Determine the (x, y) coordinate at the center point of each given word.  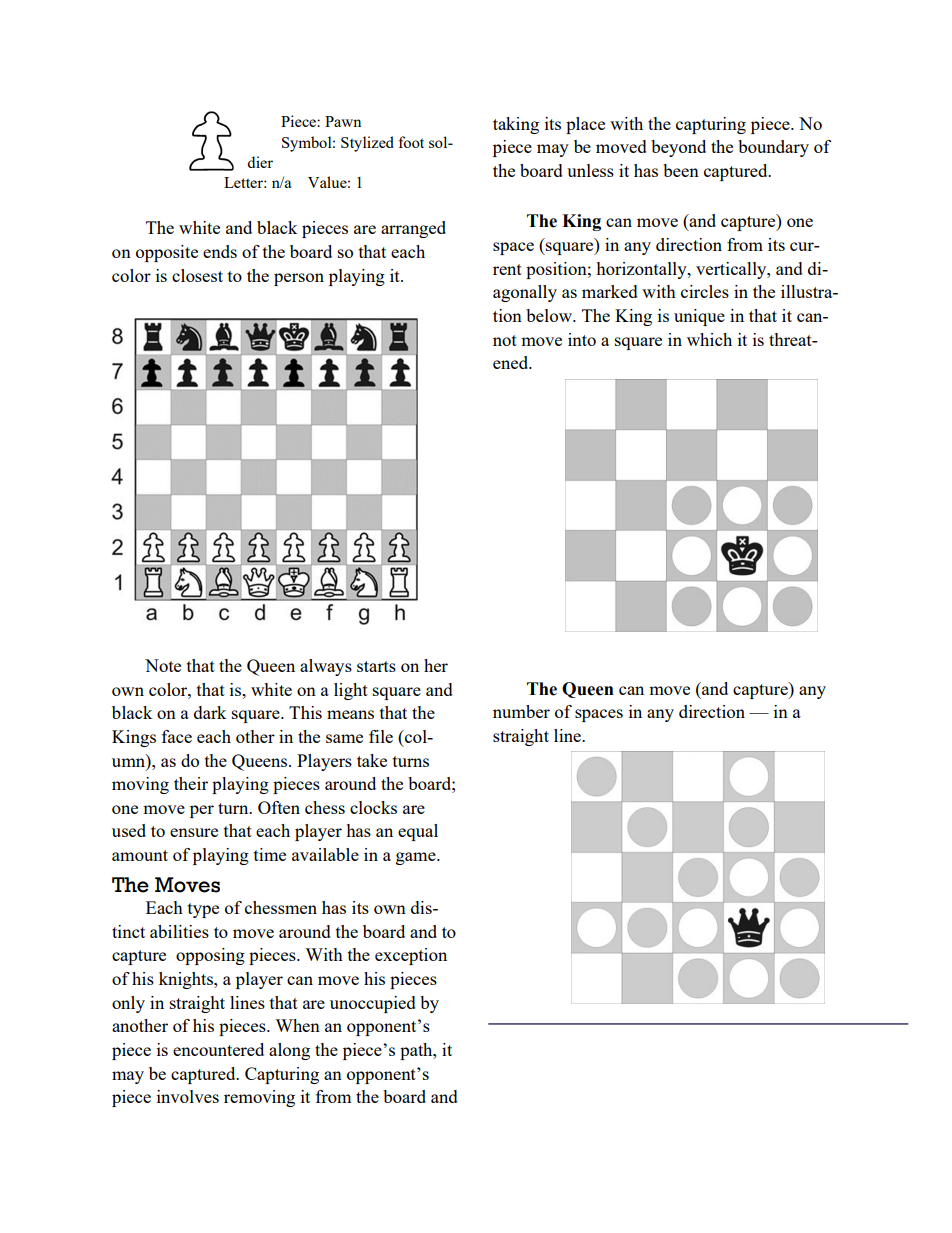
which (709, 339)
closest (197, 275)
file (381, 736)
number (521, 711)
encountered (218, 1049)
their (191, 783)
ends (220, 251)
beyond (678, 148)
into (582, 339)
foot (411, 142)
